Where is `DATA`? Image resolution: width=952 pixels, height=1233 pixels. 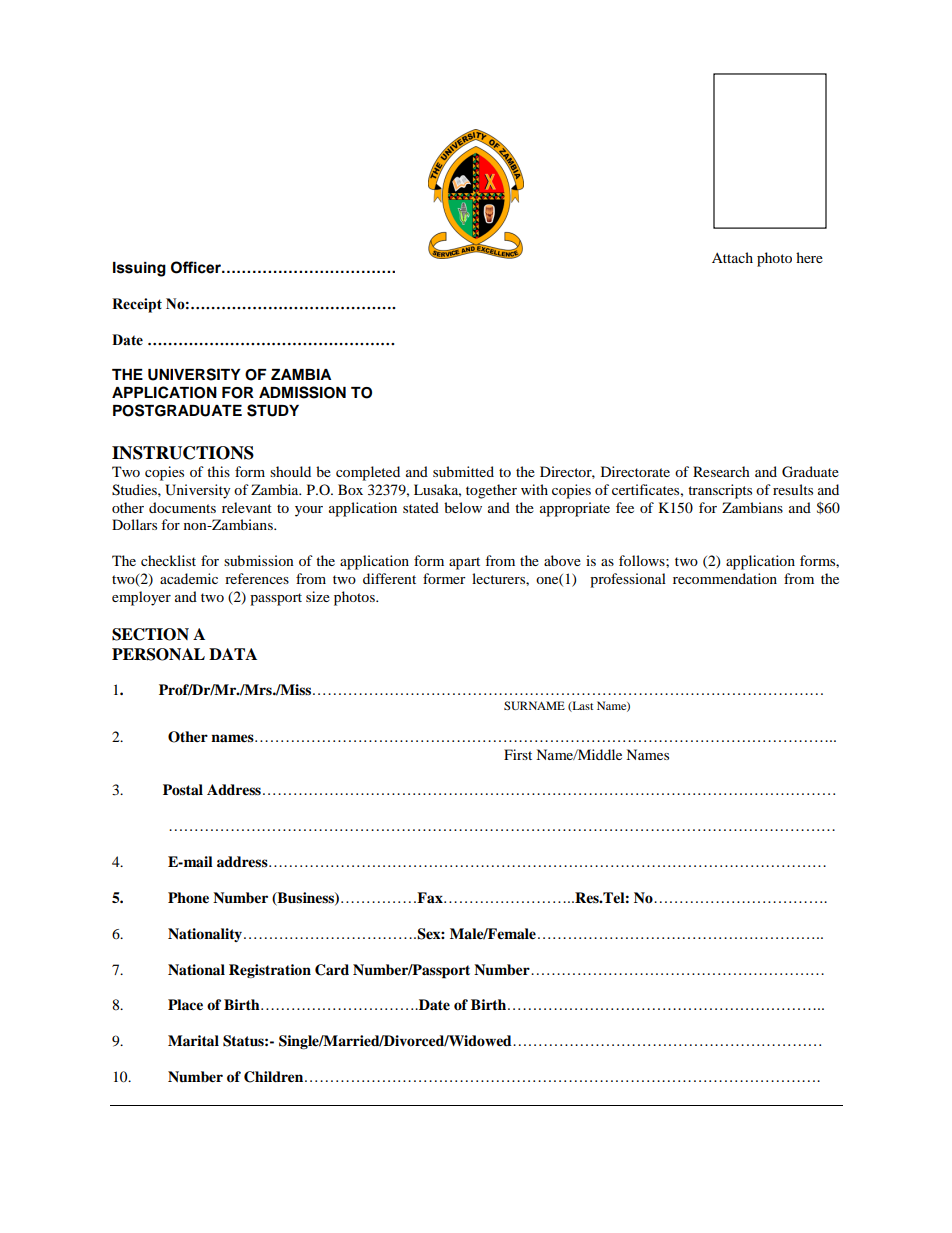
DATA is located at coordinates (233, 654).
